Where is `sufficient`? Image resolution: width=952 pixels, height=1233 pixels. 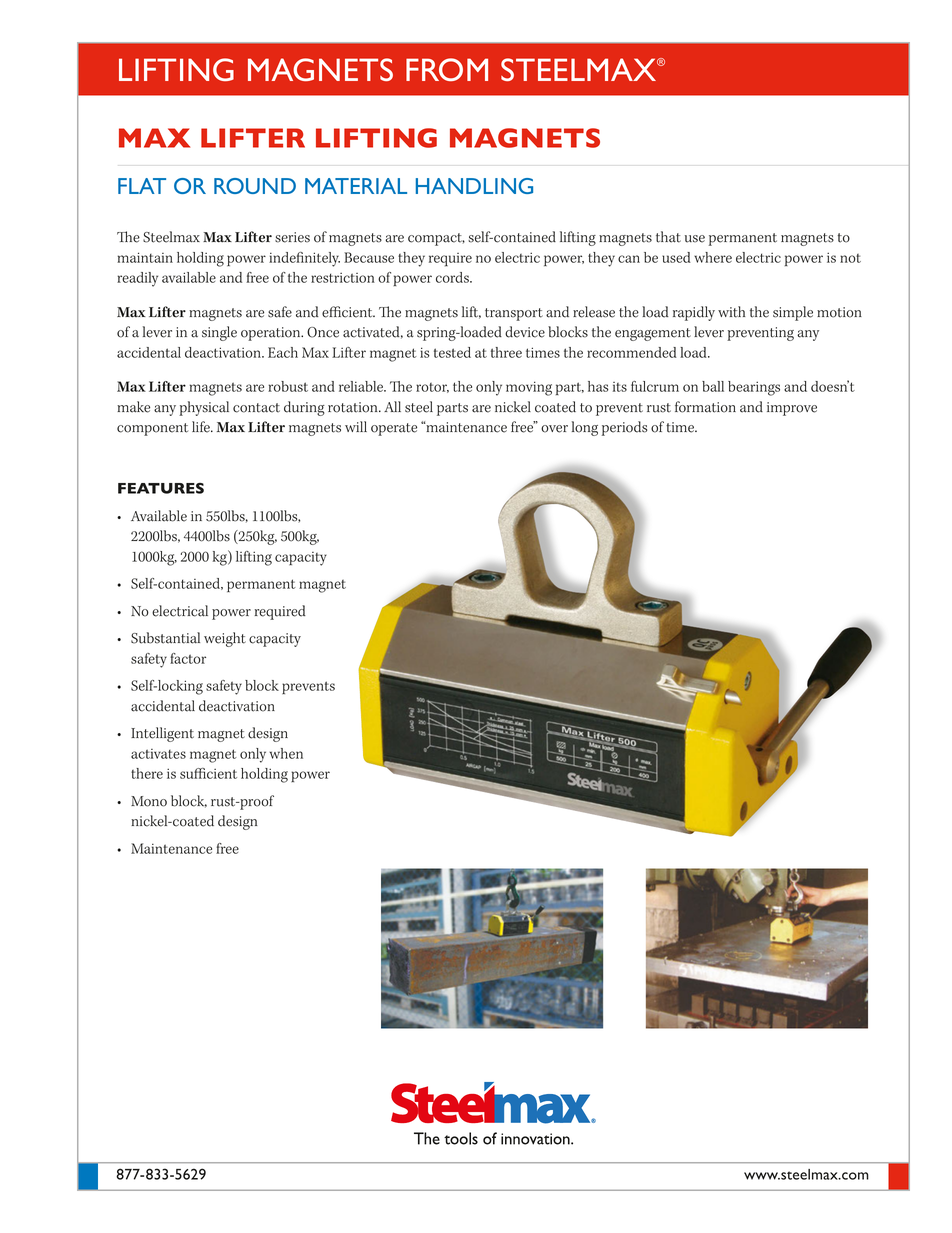
sufficient is located at coordinates (208, 773).
